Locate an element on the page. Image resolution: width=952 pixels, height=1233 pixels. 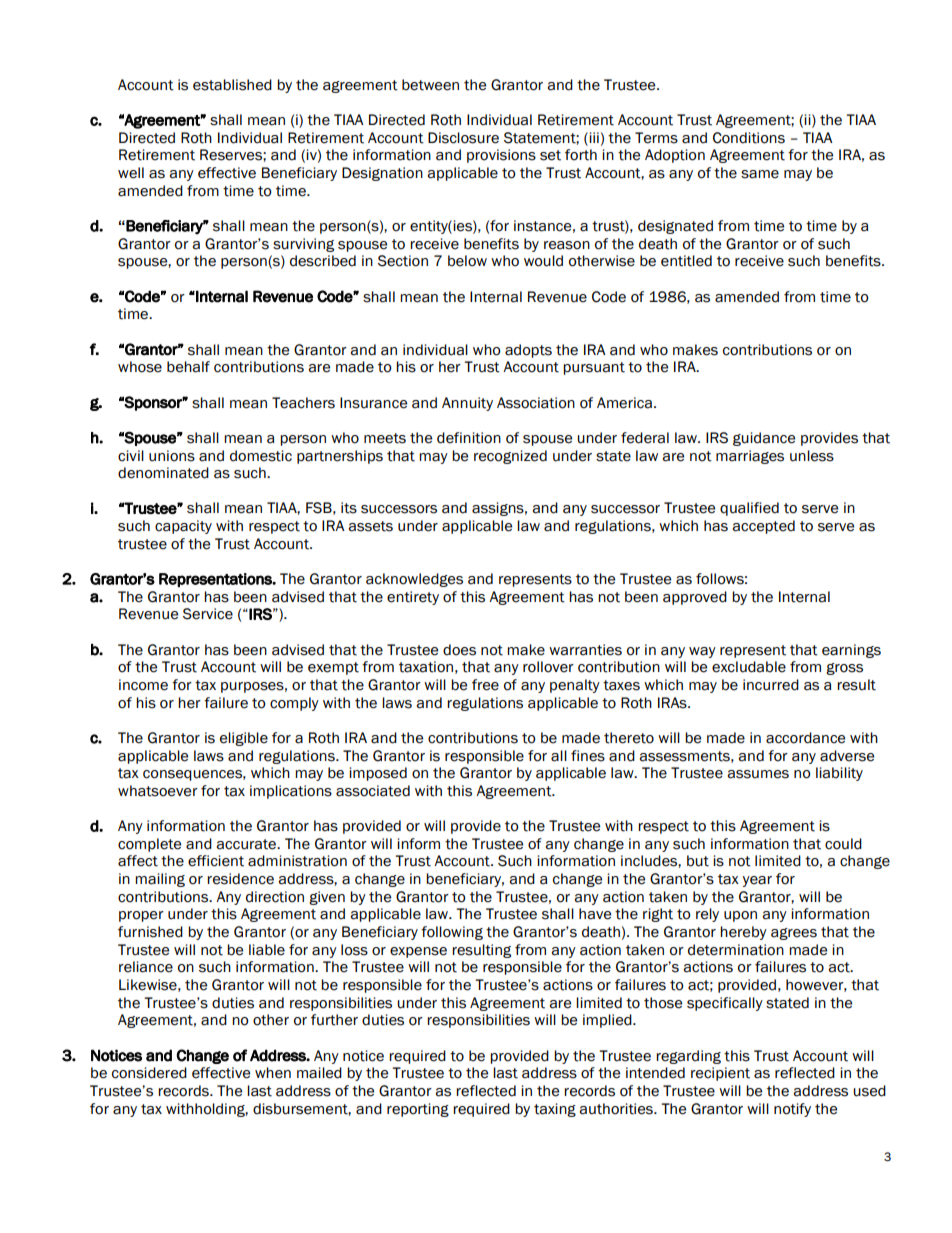
when is located at coordinates (273, 1073).
